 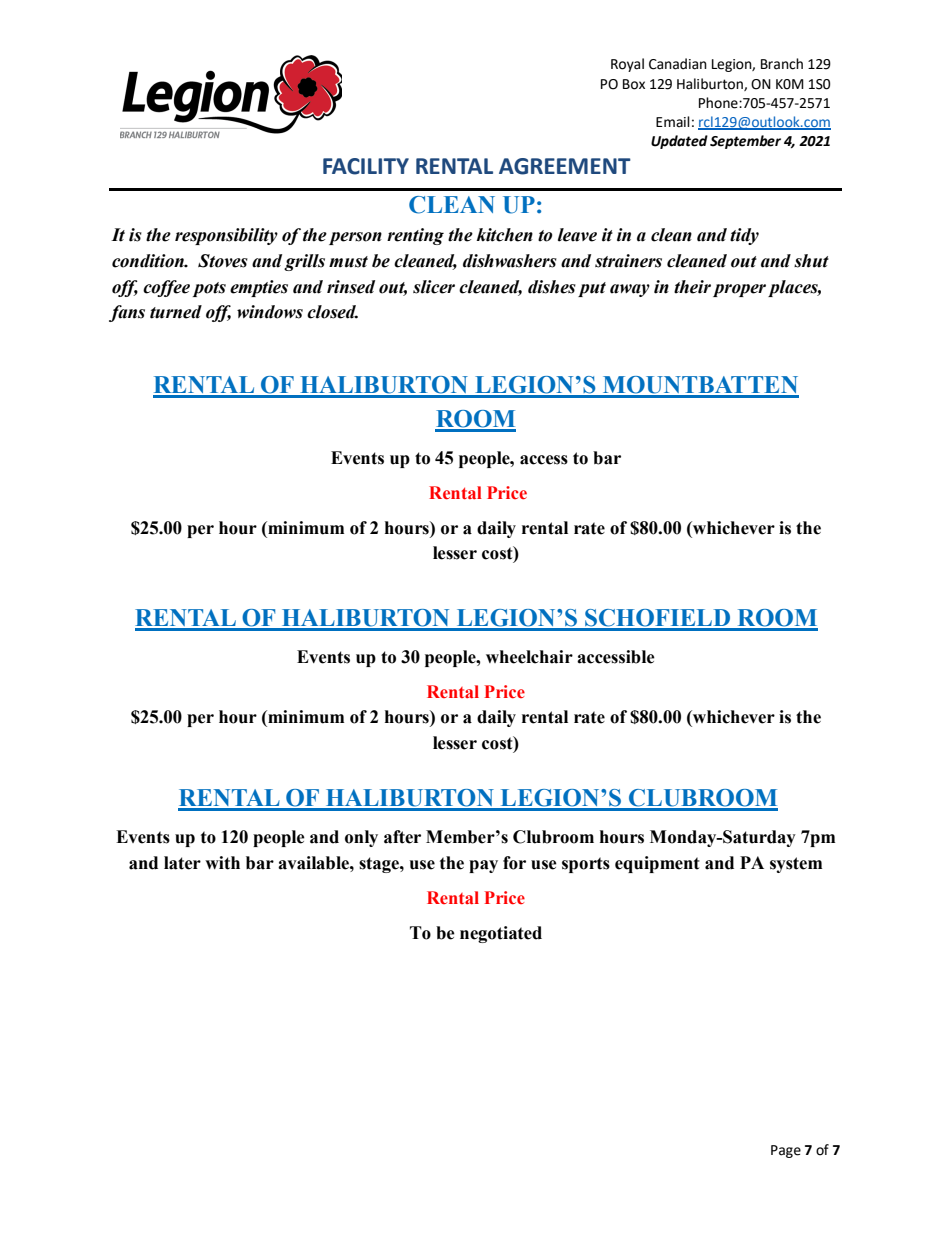 I want to click on responsibility, so click(x=226, y=236).
